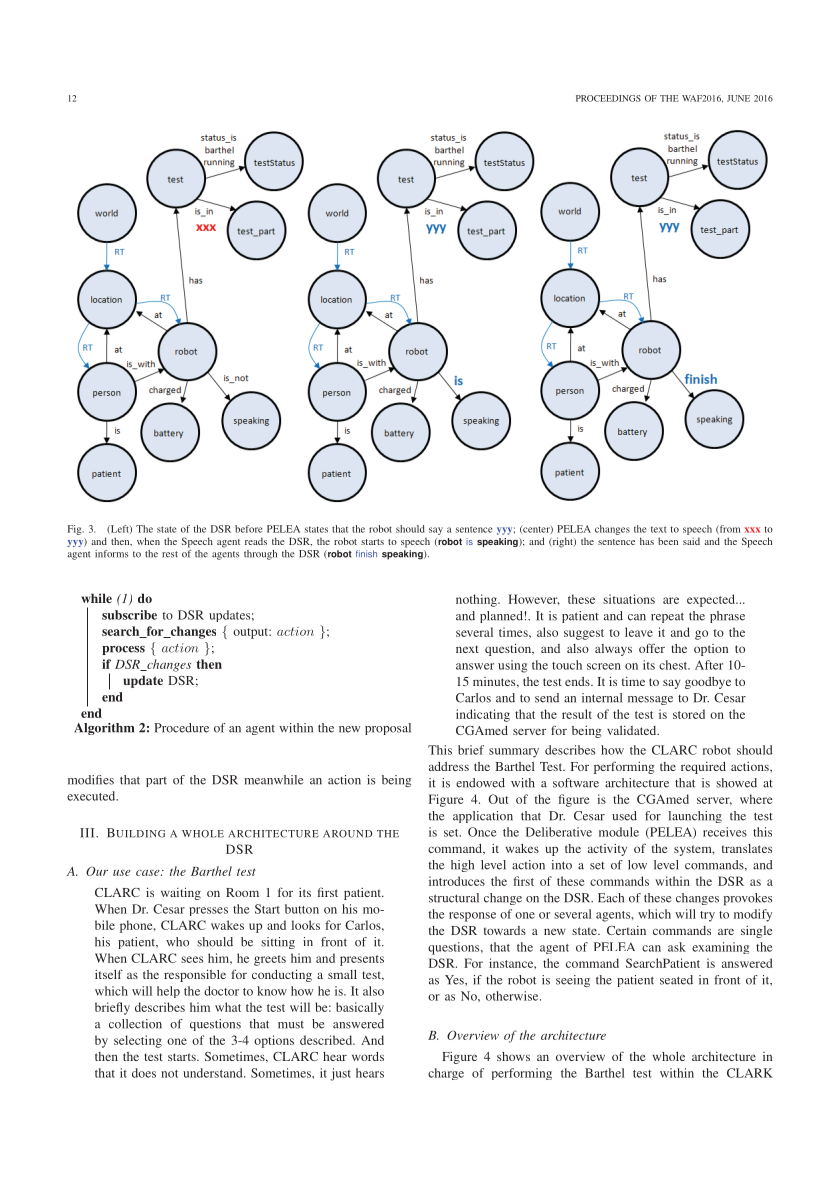  What do you see at coordinates (674, 665) in the image?
I see `chest` at bounding box center [674, 665].
